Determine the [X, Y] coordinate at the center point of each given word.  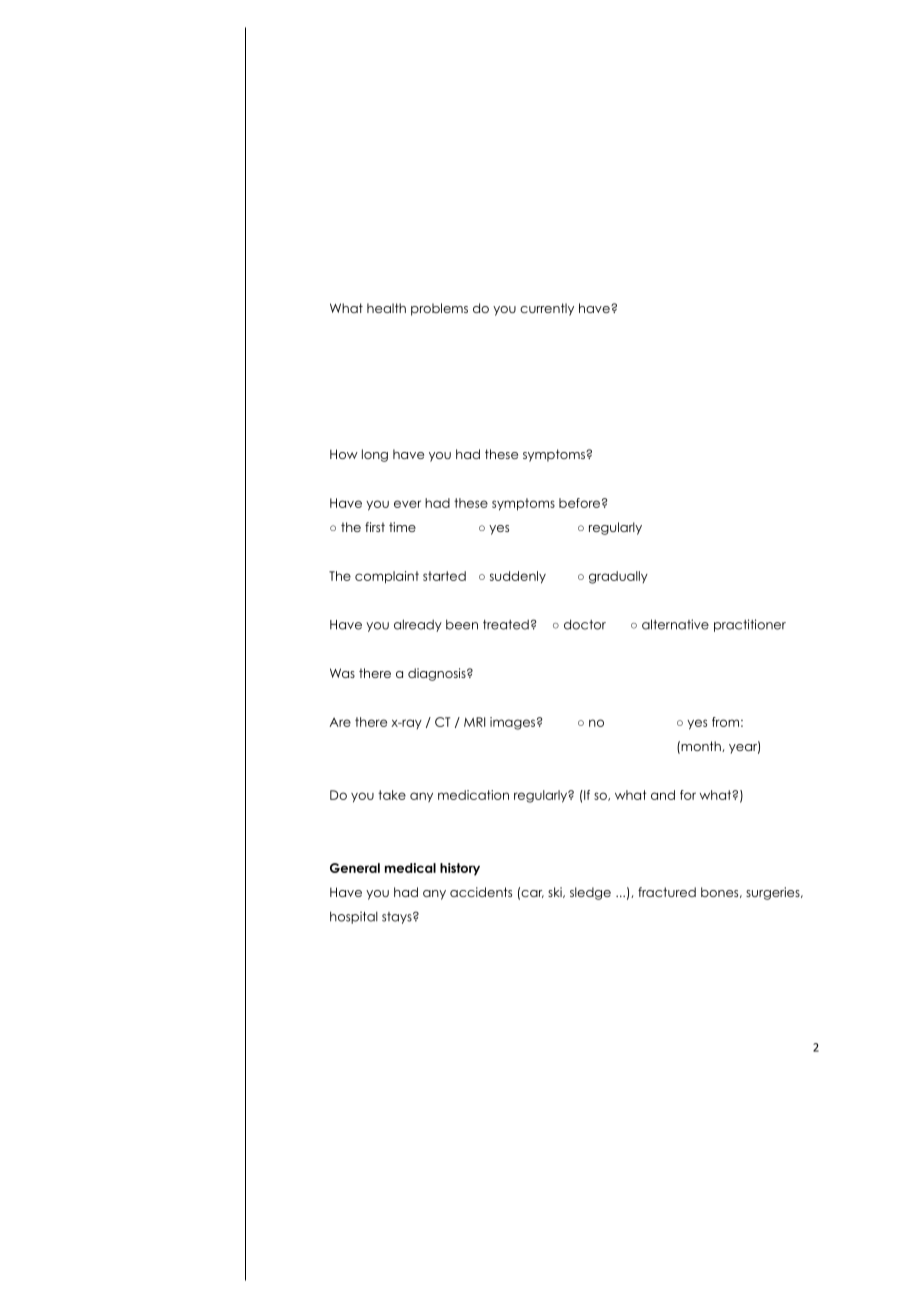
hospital [354, 917]
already [418, 625]
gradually [618, 577]
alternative [675, 624]
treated [506, 625]
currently [547, 309]
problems [439, 309]
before [579, 503]
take [392, 795]
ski [556, 892]
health [386, 308]
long [375, 455]
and [663, 795]
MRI [474, 722]
